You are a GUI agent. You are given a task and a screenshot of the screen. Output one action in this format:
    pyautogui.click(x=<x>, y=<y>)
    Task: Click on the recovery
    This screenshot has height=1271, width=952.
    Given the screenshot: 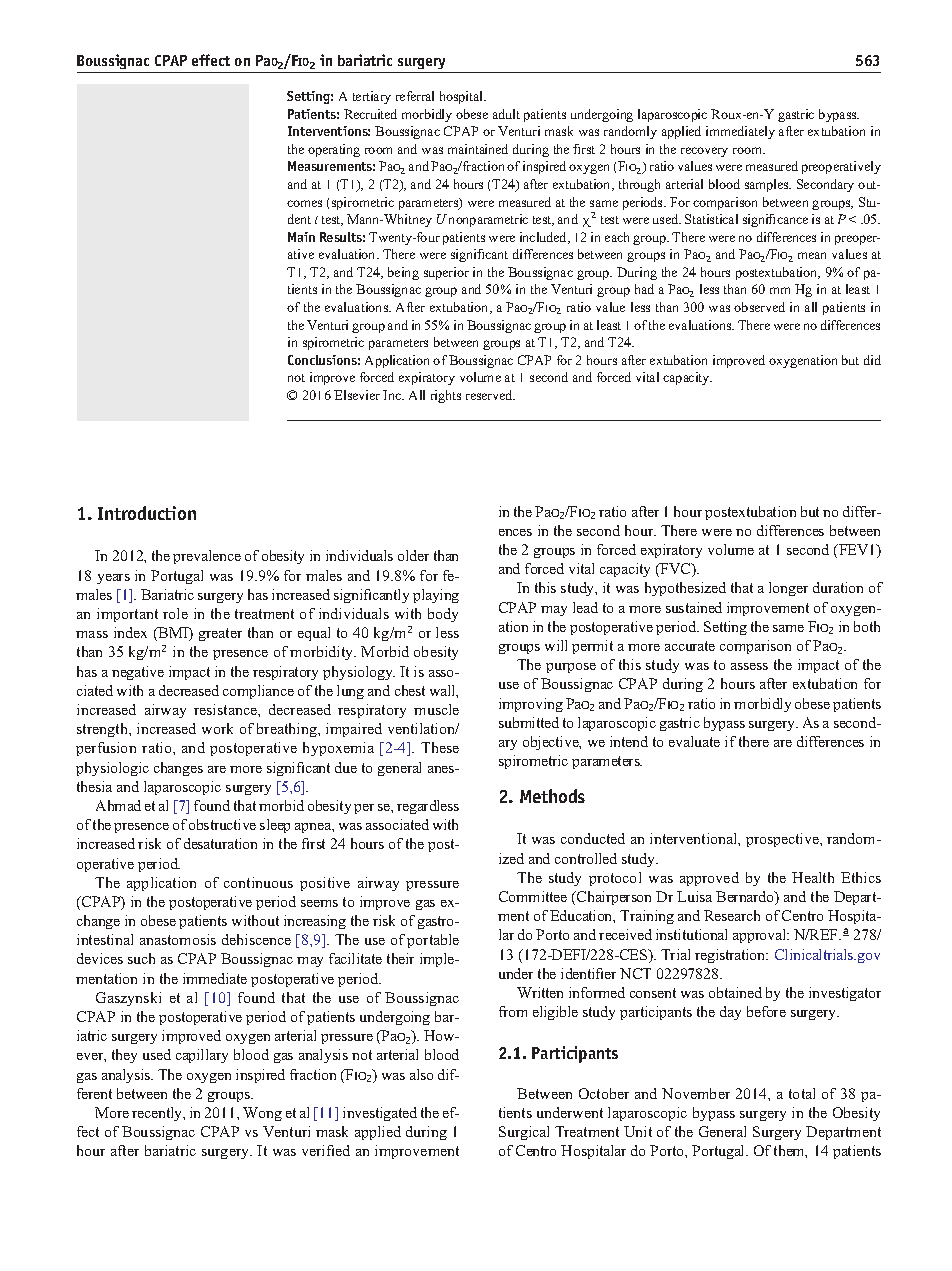 What is the action you would take?
    pyautogui.click(x=704, y=152)
